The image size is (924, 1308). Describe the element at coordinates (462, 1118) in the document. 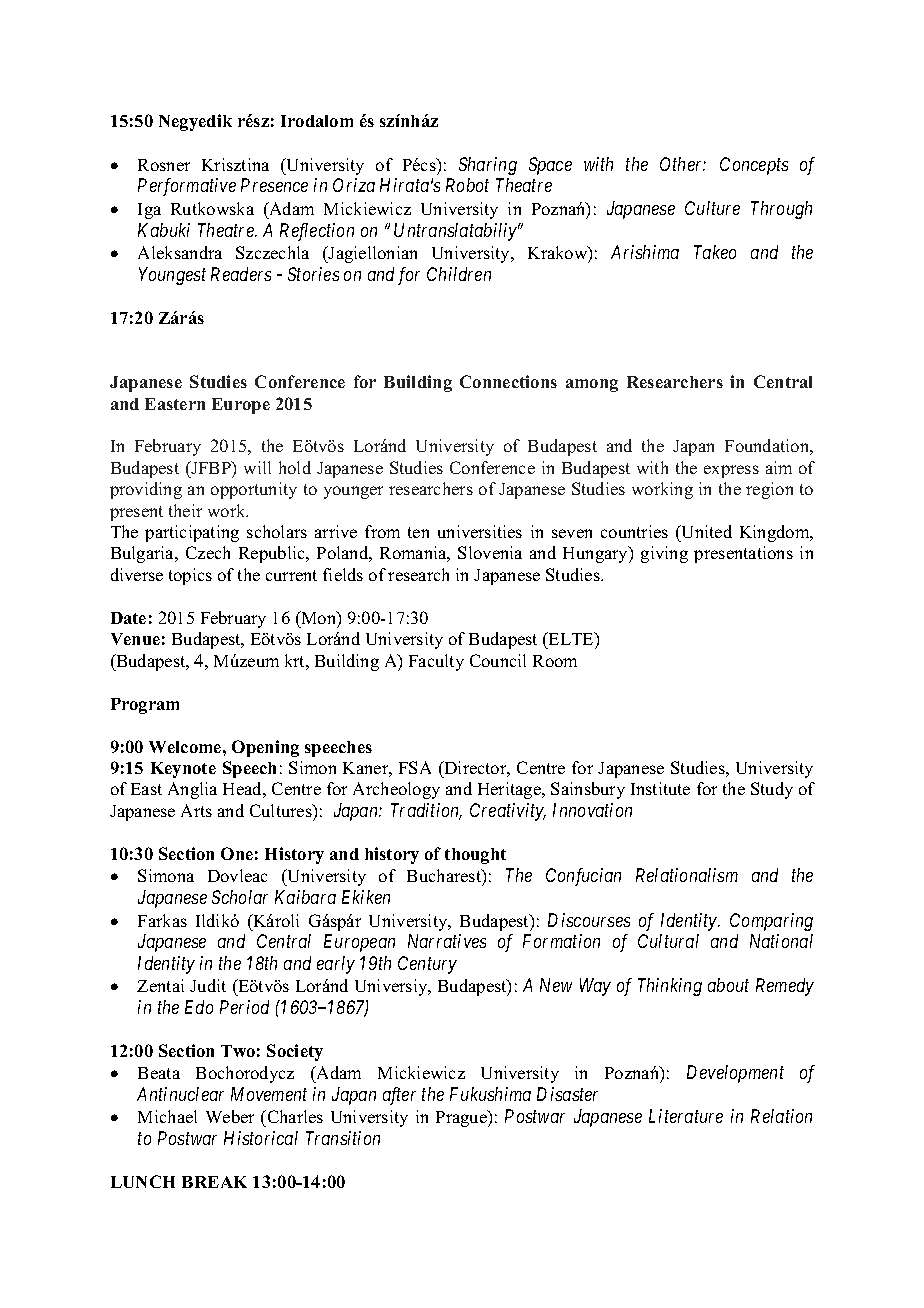

I see `Prague` at that location.
